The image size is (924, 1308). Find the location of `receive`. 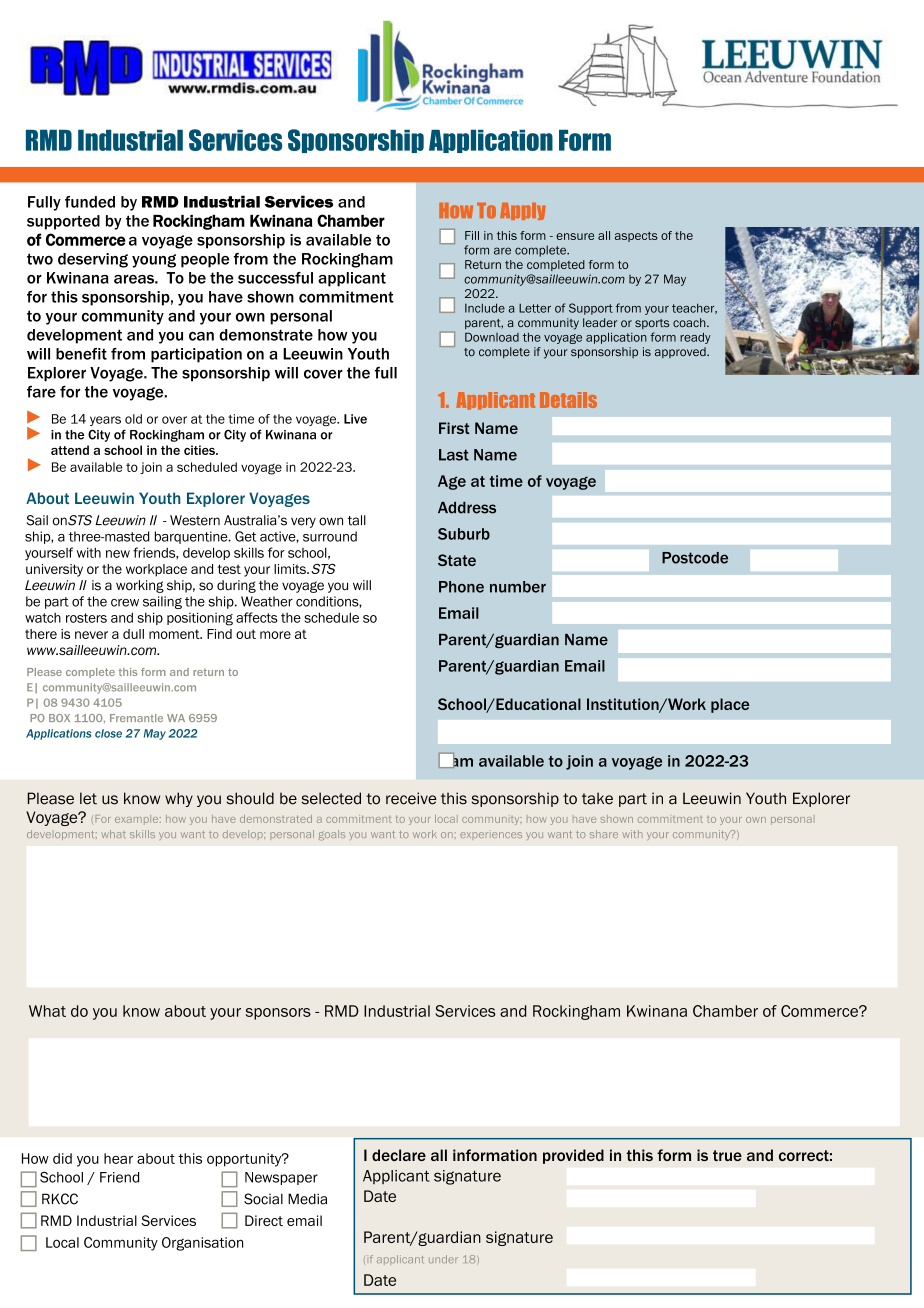

receive is located at coordinates (411, 798).
